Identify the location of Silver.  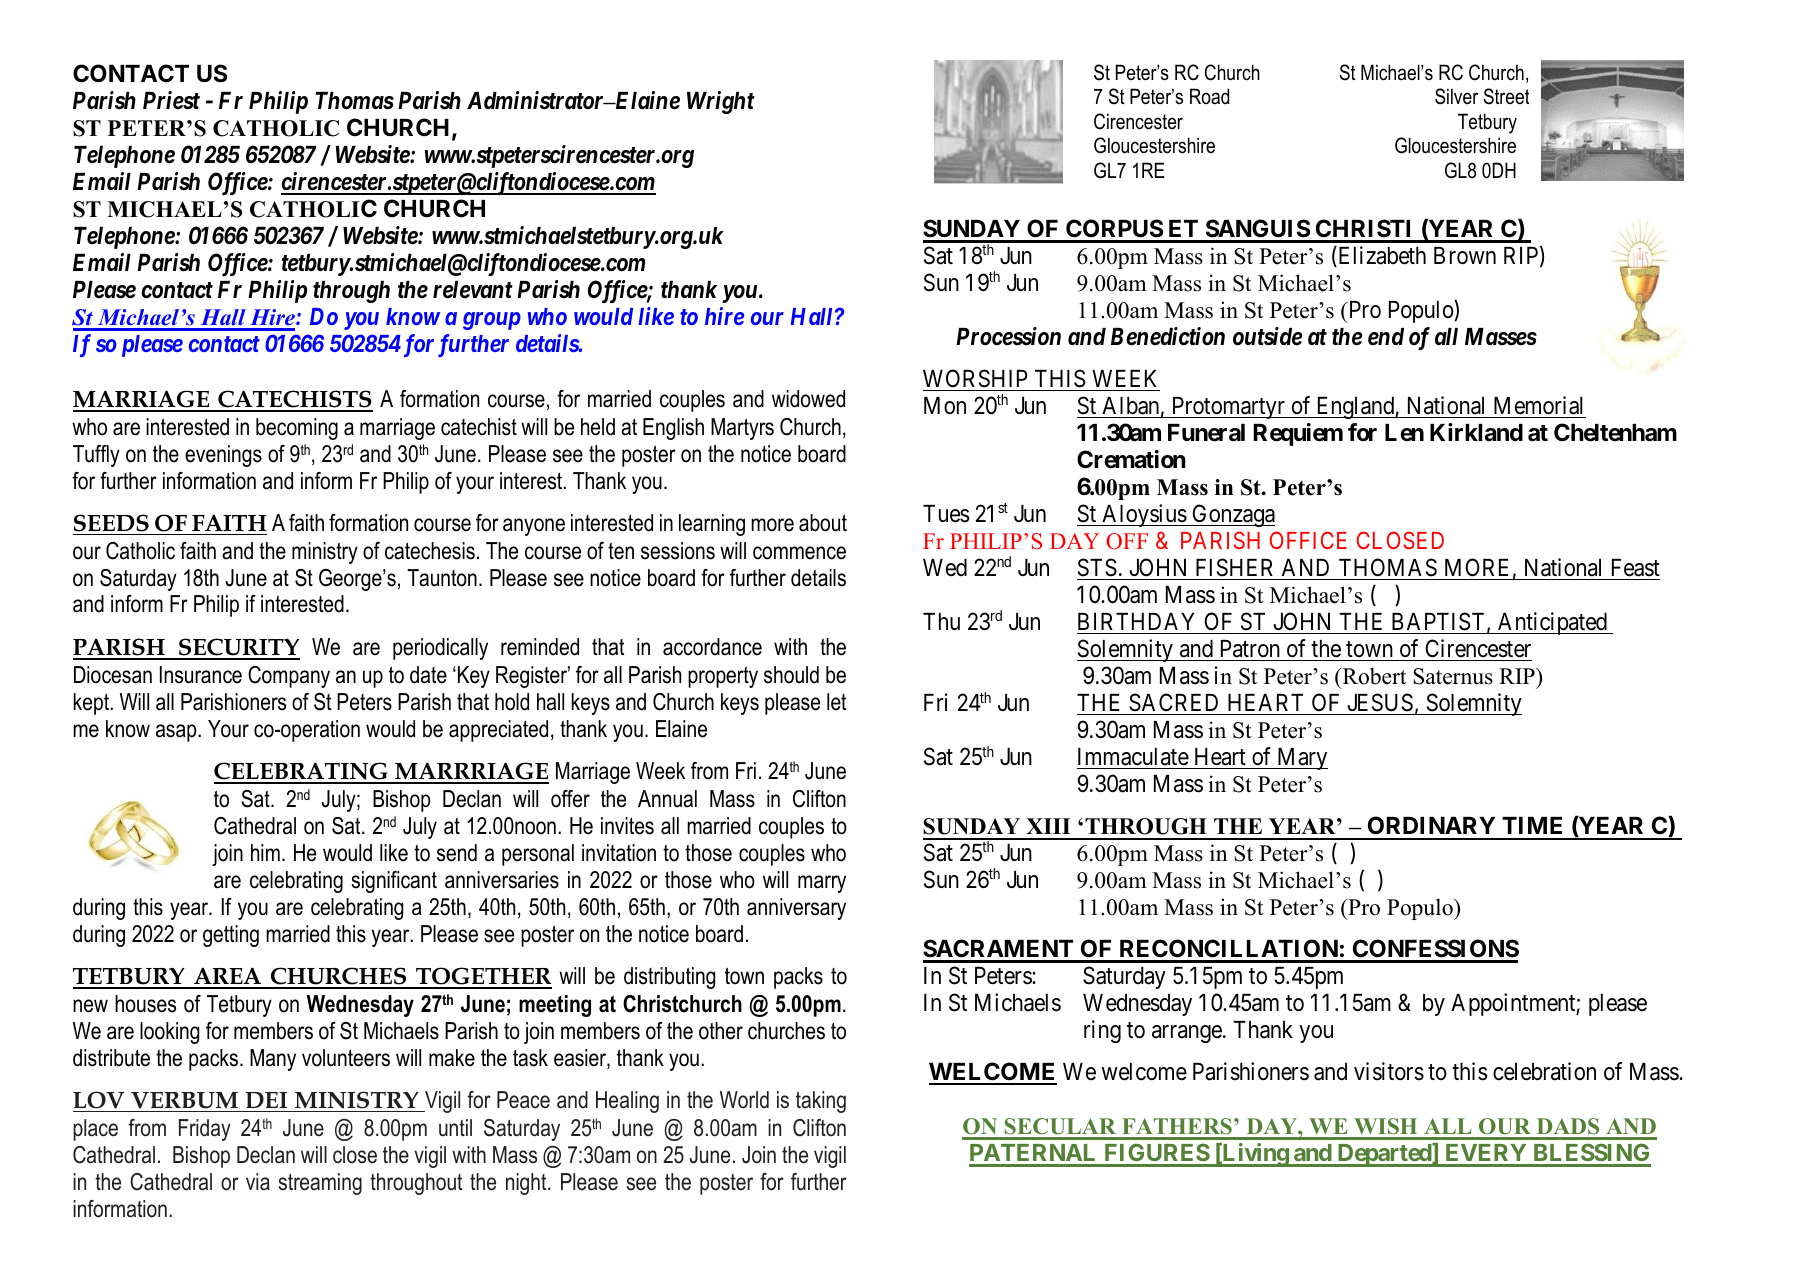
(1456, 96).
